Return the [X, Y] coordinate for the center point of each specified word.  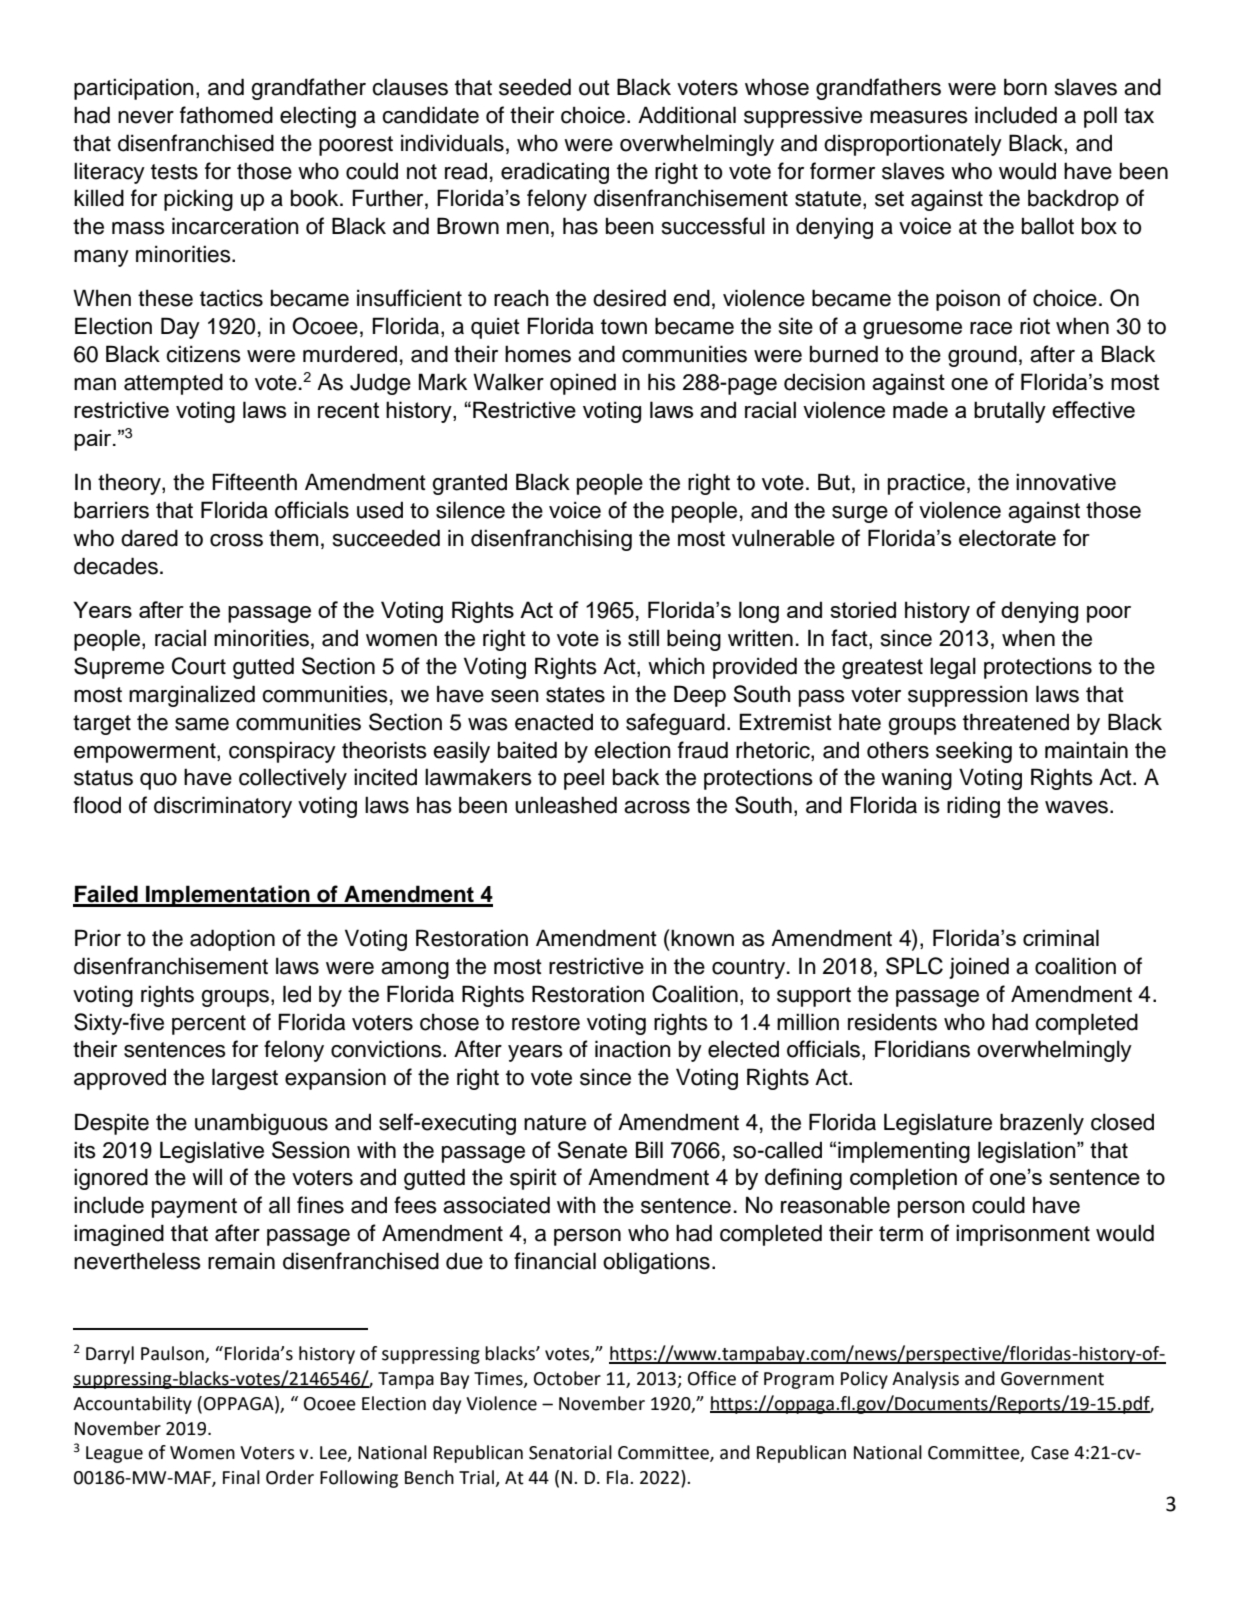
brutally [1010, 412]
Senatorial [570, 1452]
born [1025, 87]
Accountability [132, 1405]
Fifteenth [255, 482]
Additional [687, 115]
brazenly [1042, 1124]
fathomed [226, 115]
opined [583, 384]
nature [555, 1123]
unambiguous [261, 1124]
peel [584, 779]
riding [973, 807]
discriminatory [223, 807]
